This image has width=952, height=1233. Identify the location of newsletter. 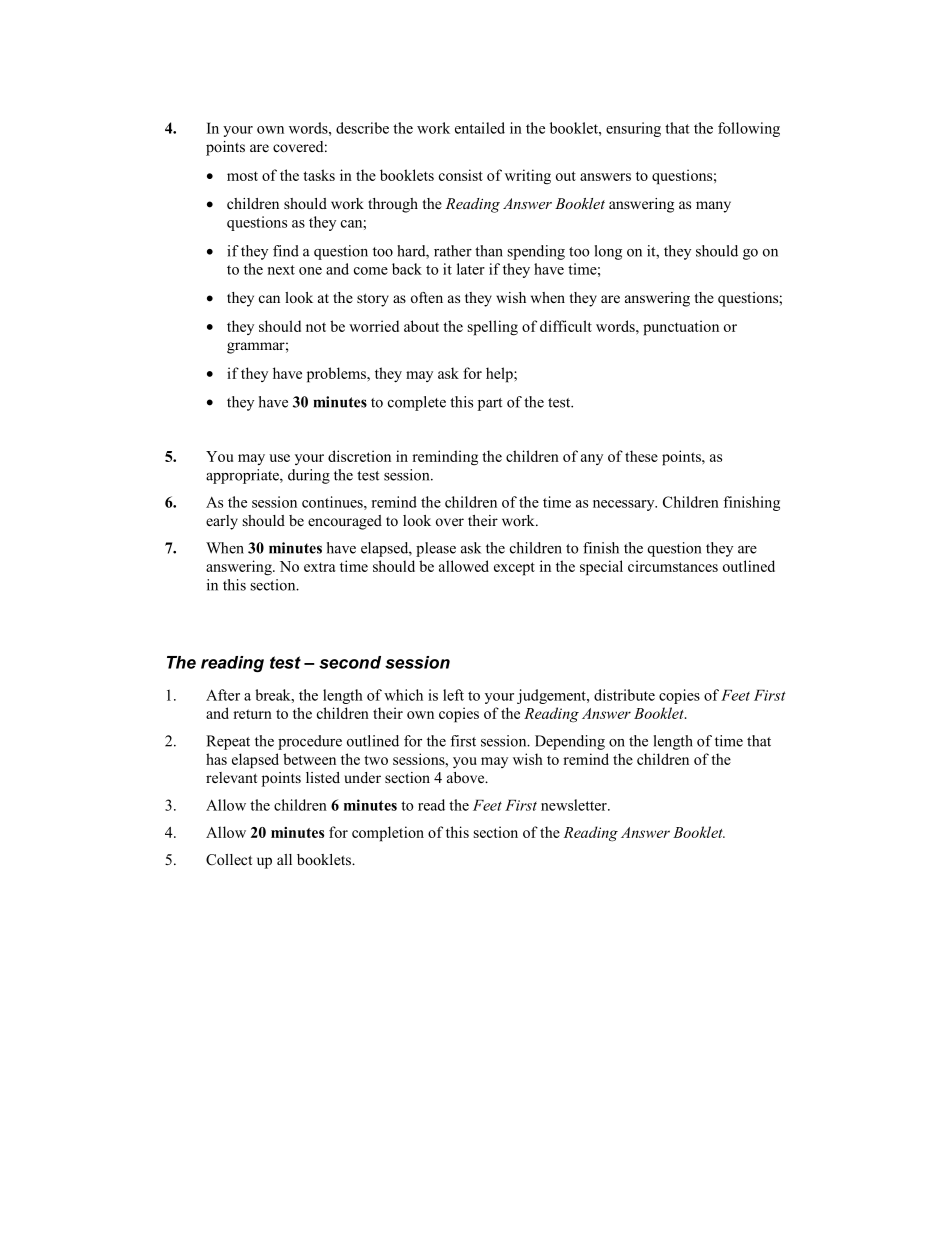
(575, 805).
